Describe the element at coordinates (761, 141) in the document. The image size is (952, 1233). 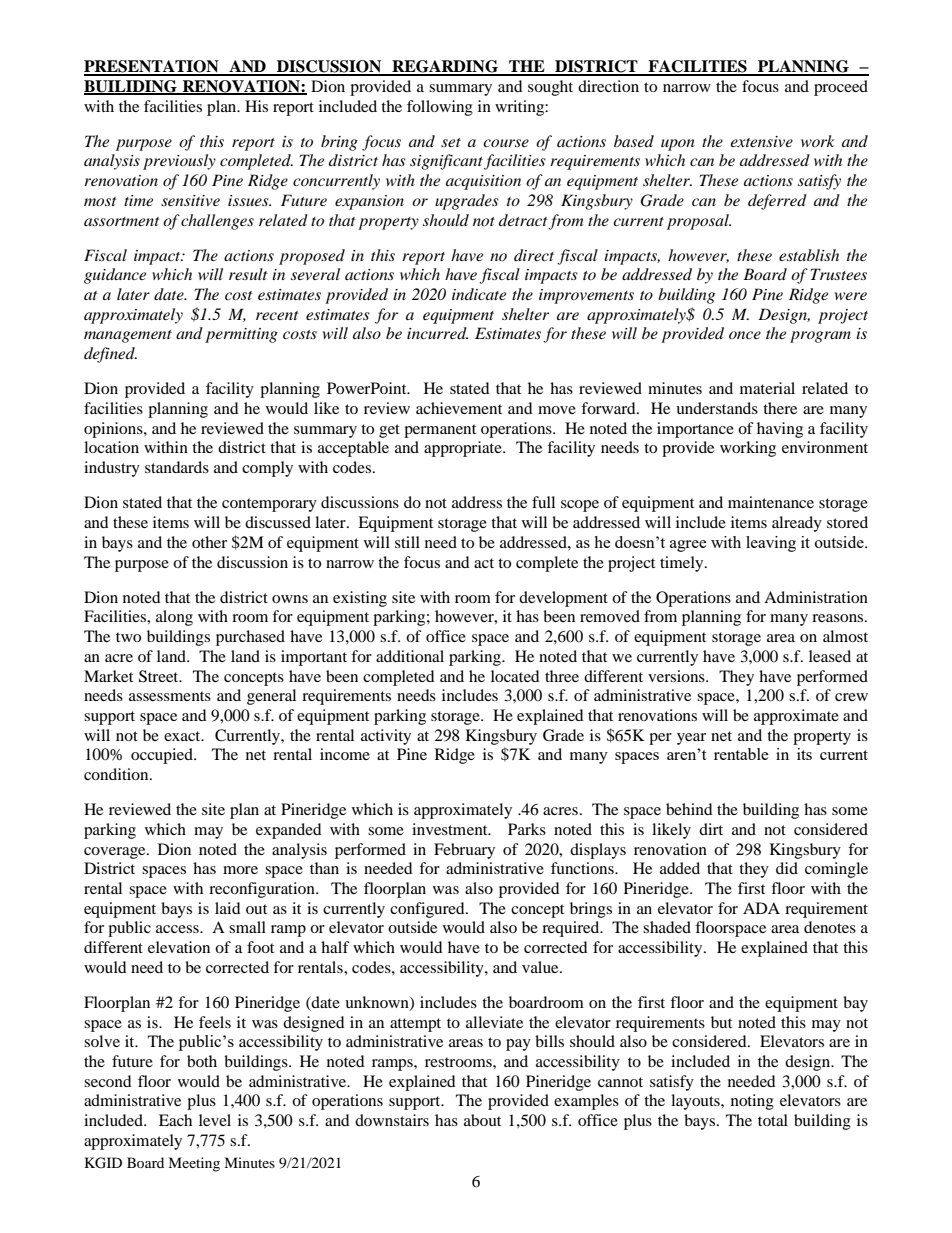
I see `extensive` at that location.
